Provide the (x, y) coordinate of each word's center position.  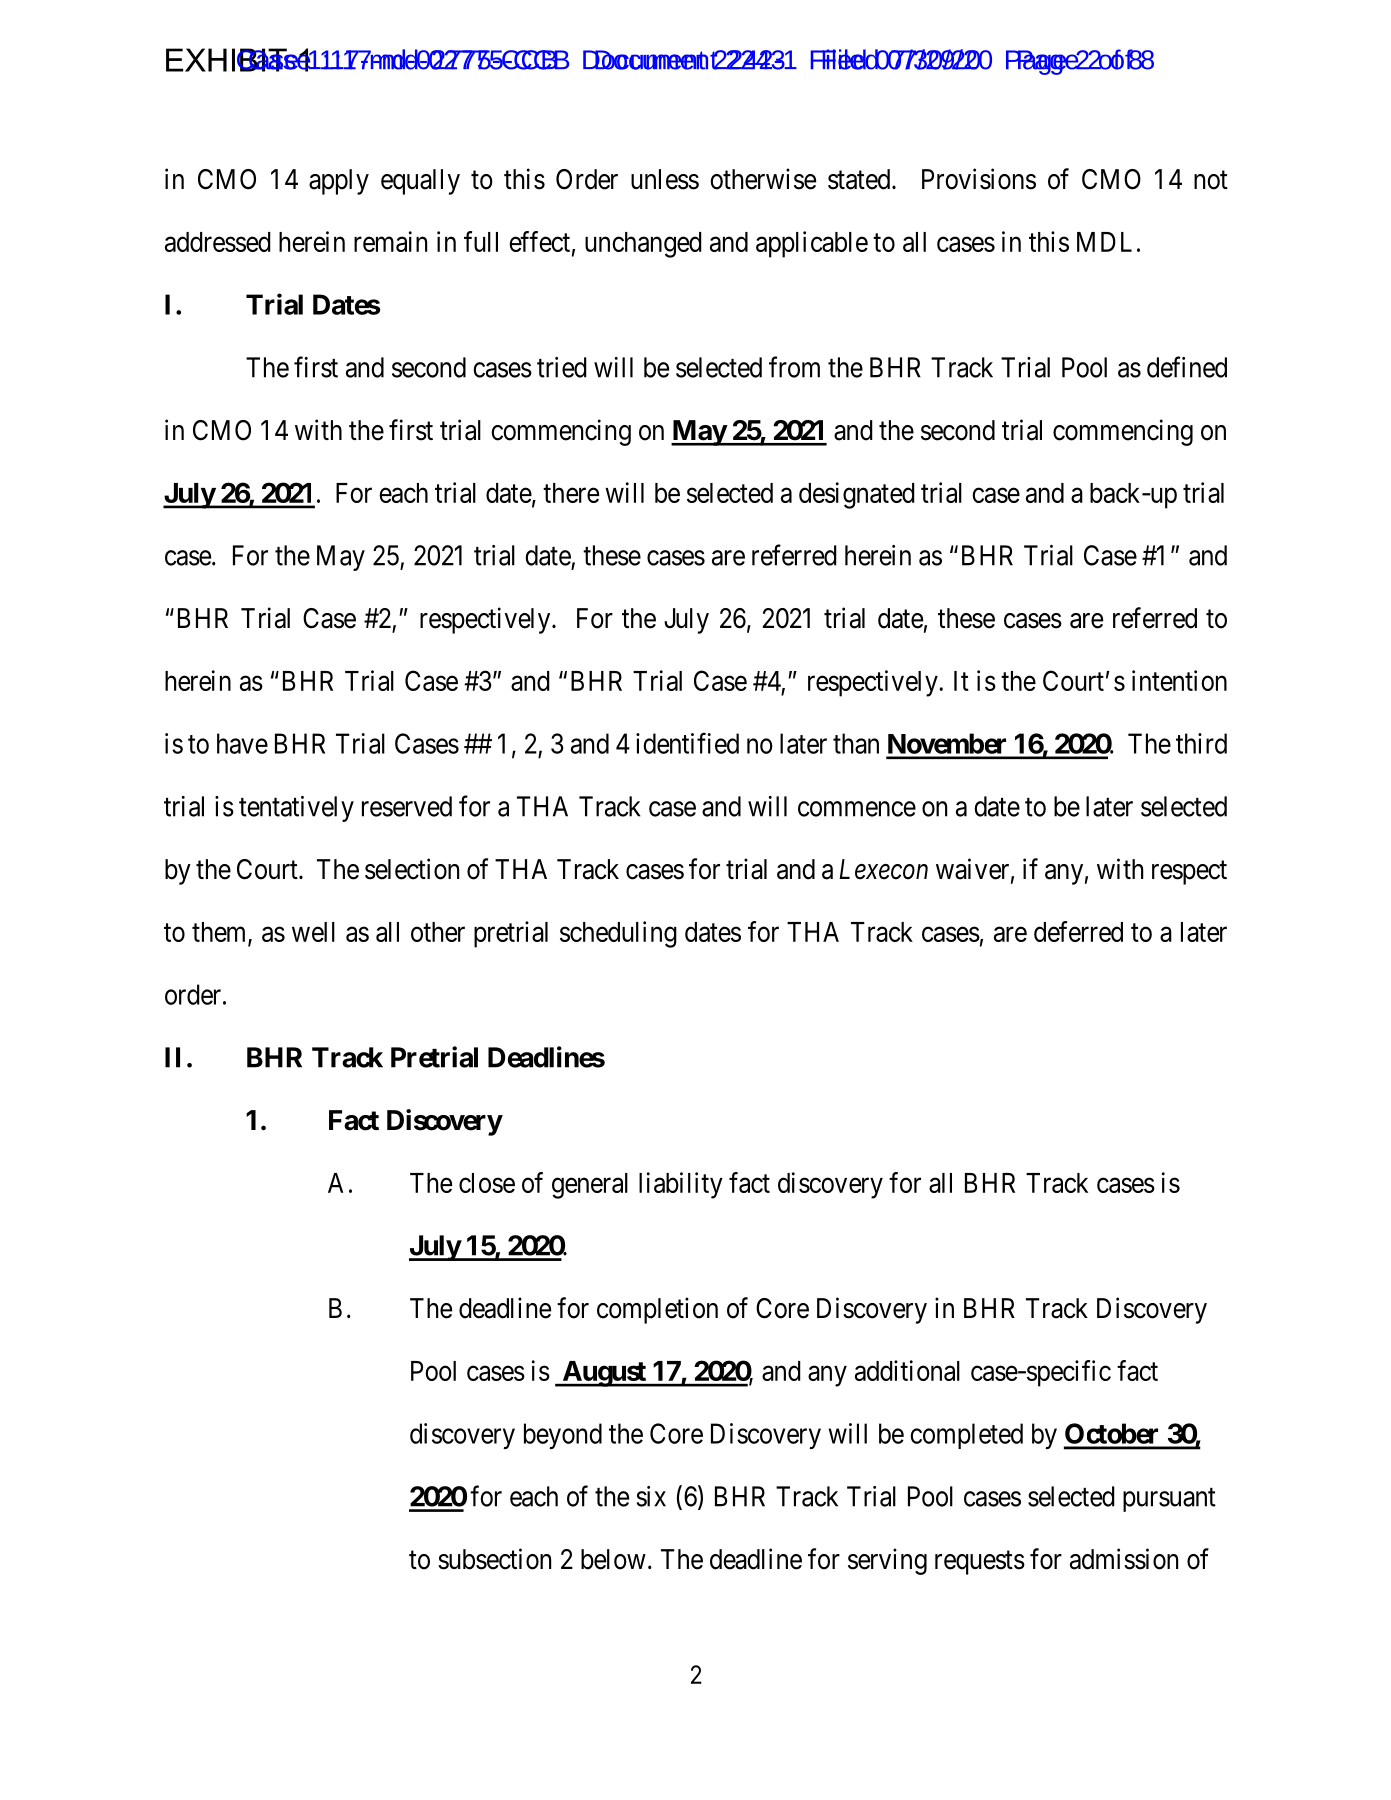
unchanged (643, 245)
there (571, 493)
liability (681, 1185)
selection (412, 869)
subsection (494, 1559)
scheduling (618, 934)
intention (1179, 680)
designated (857, 495)
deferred (1078, 931)
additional (907, 1370)
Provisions (979, 179)
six (651, 1496)
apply (339, 182)
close (487, 1183)
